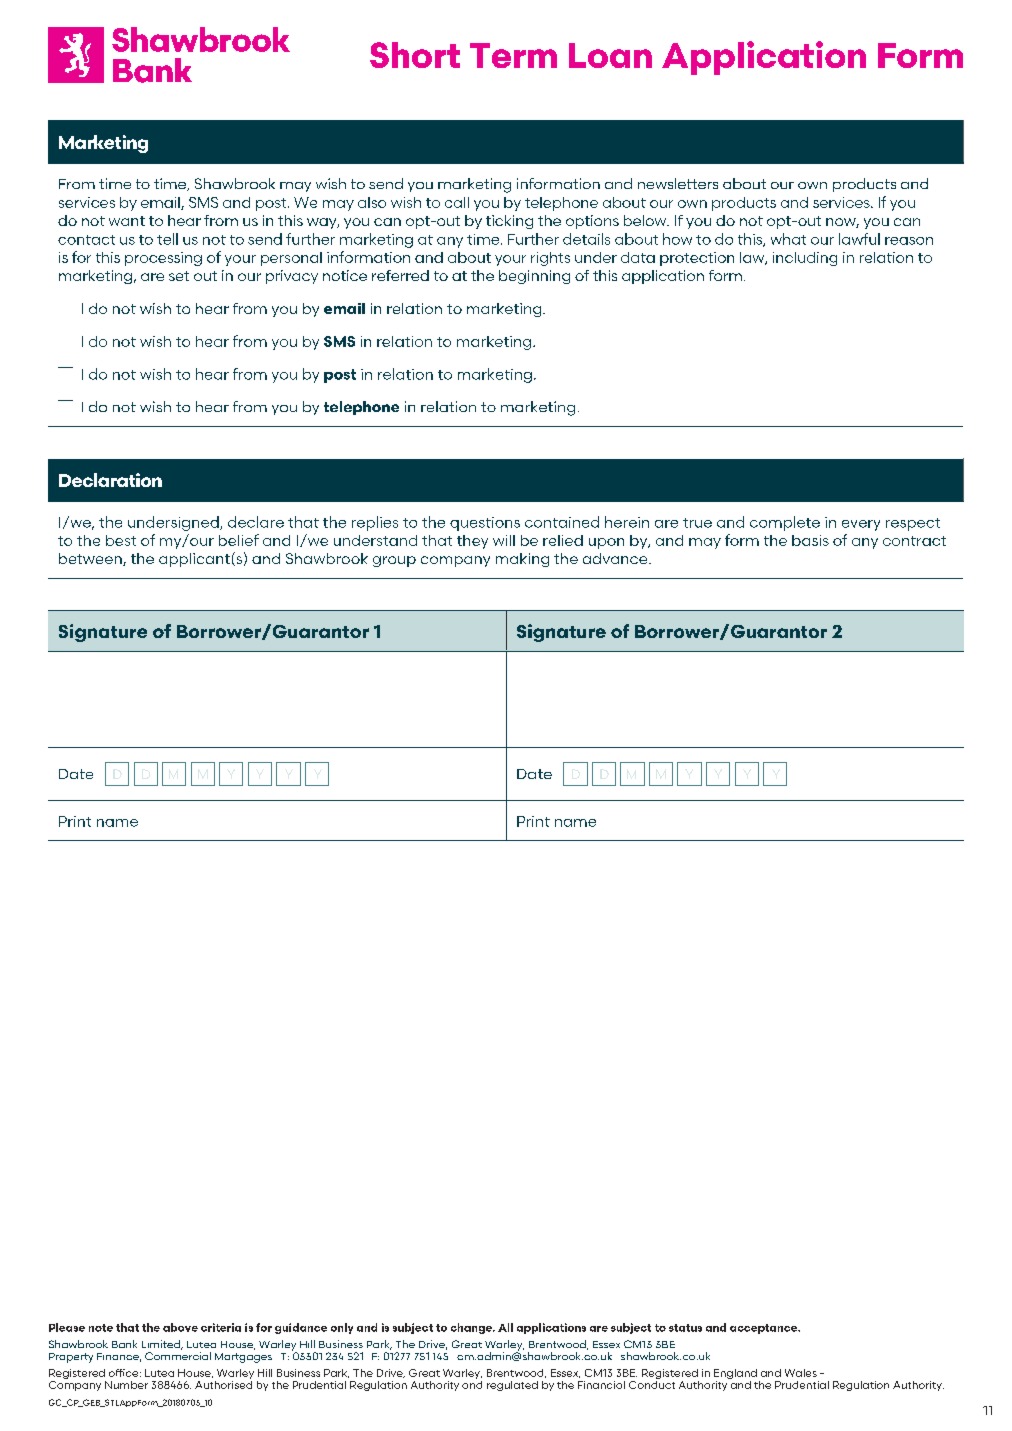 This screenshot has height=1431, width=1012. Describe the element at coordinates (178, 1356) in the screenshot. I see `Commercial` at that location.
